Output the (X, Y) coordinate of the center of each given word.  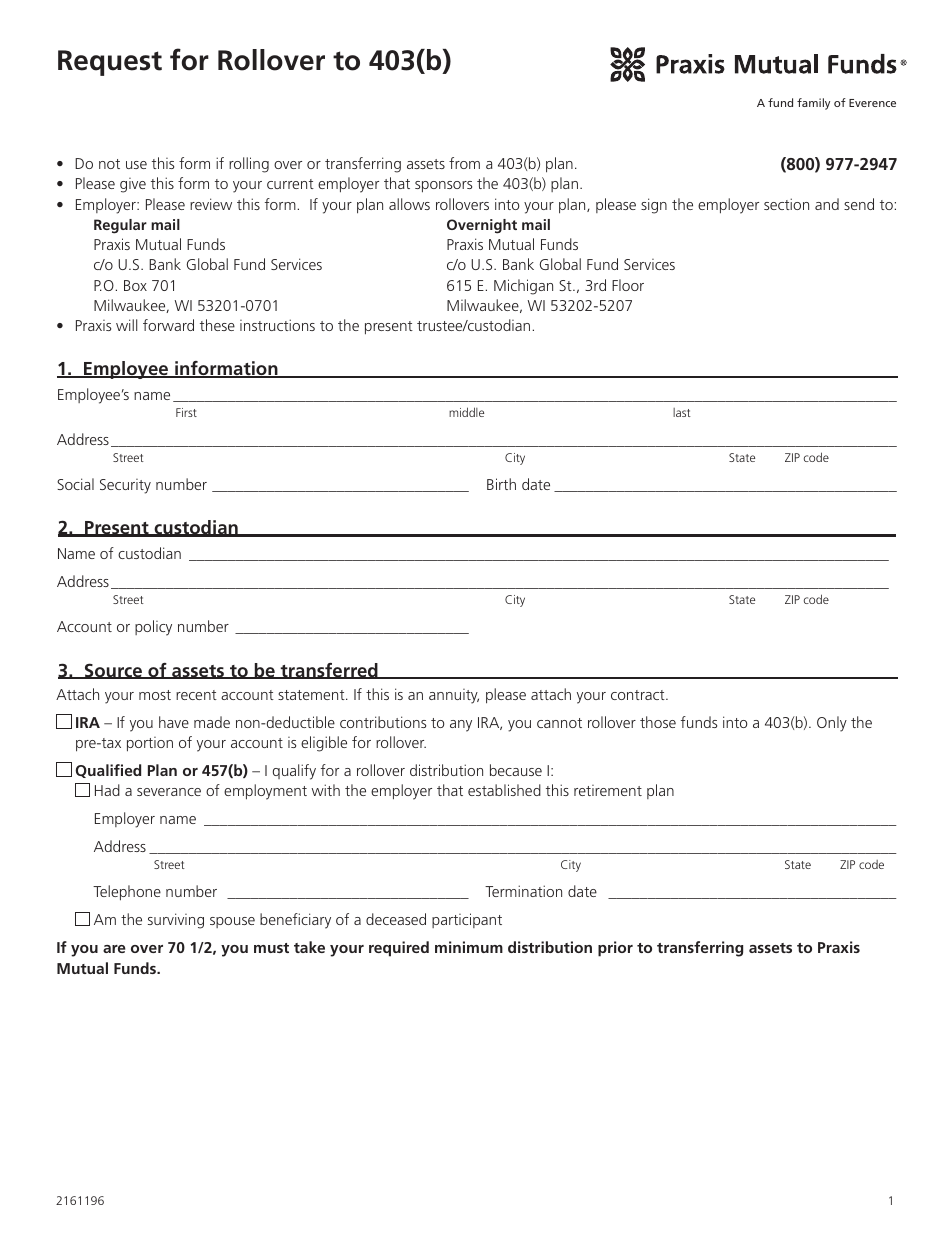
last (682, 412)
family (813, 104)
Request (110, 63)
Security (125, 486)
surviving (176, 921)
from (464, 163)
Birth (501, 484)
